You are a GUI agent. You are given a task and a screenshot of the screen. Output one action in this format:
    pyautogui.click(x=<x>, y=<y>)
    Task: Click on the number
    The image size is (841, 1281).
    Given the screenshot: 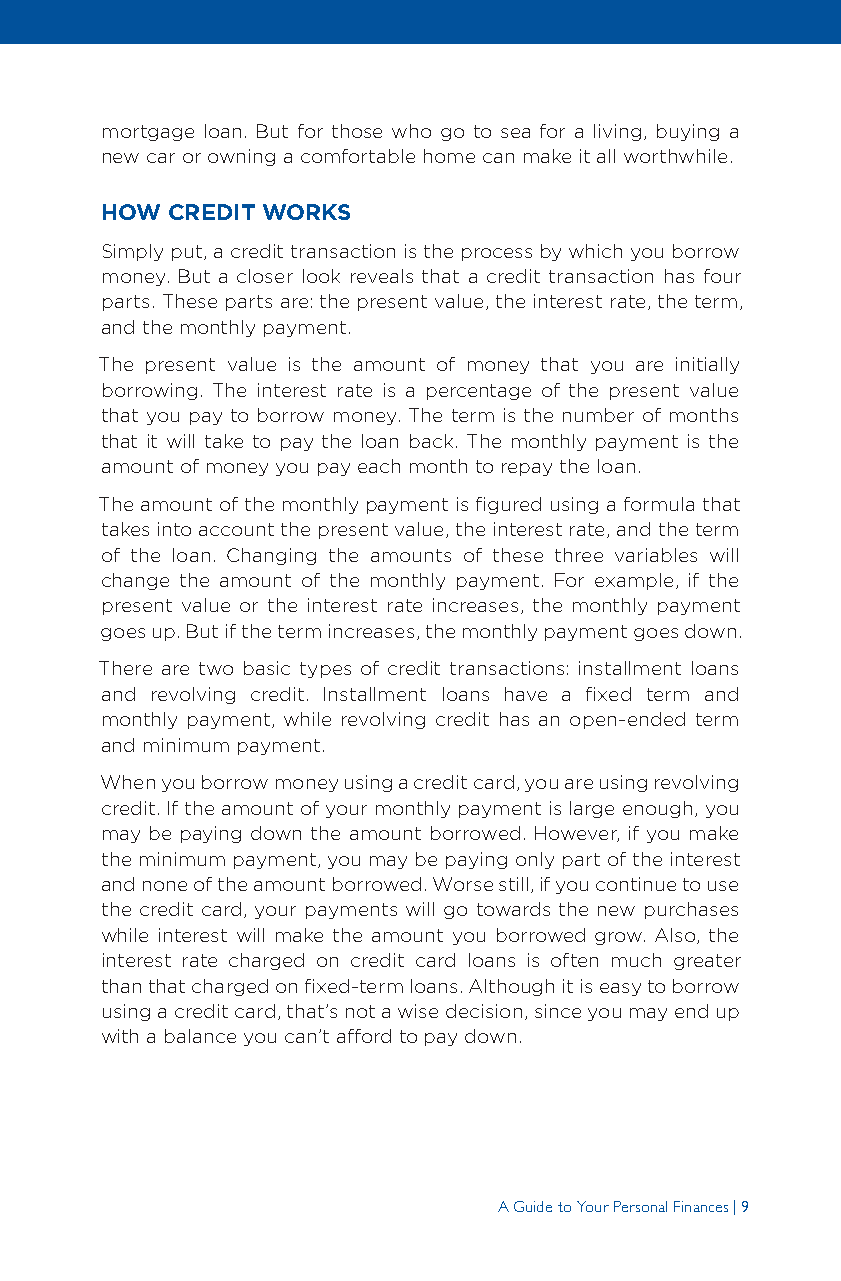 What is the action you would take?
    pyautogui.click(x=598, y=415)
